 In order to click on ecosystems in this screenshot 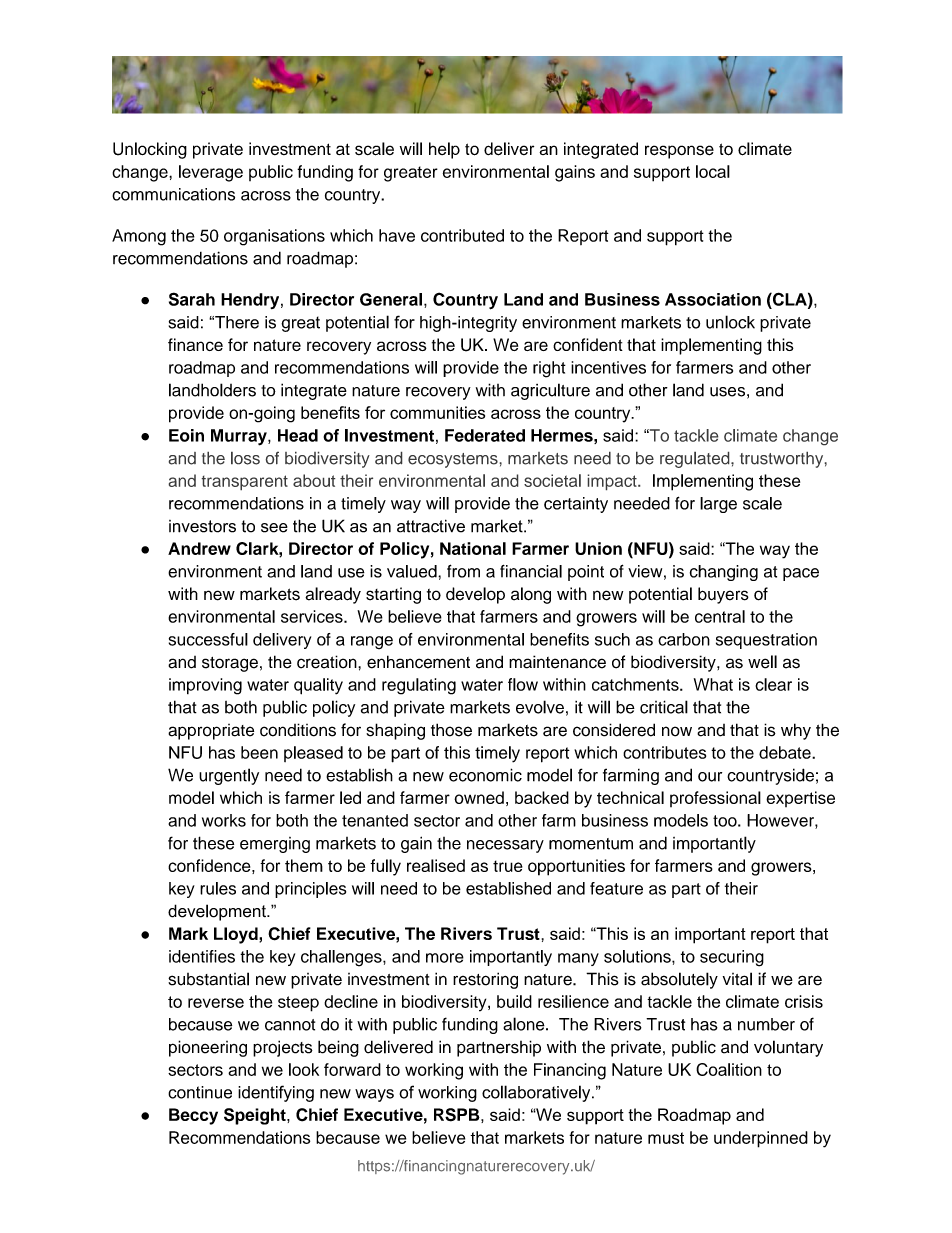, I will do `click(454, 460)`.
